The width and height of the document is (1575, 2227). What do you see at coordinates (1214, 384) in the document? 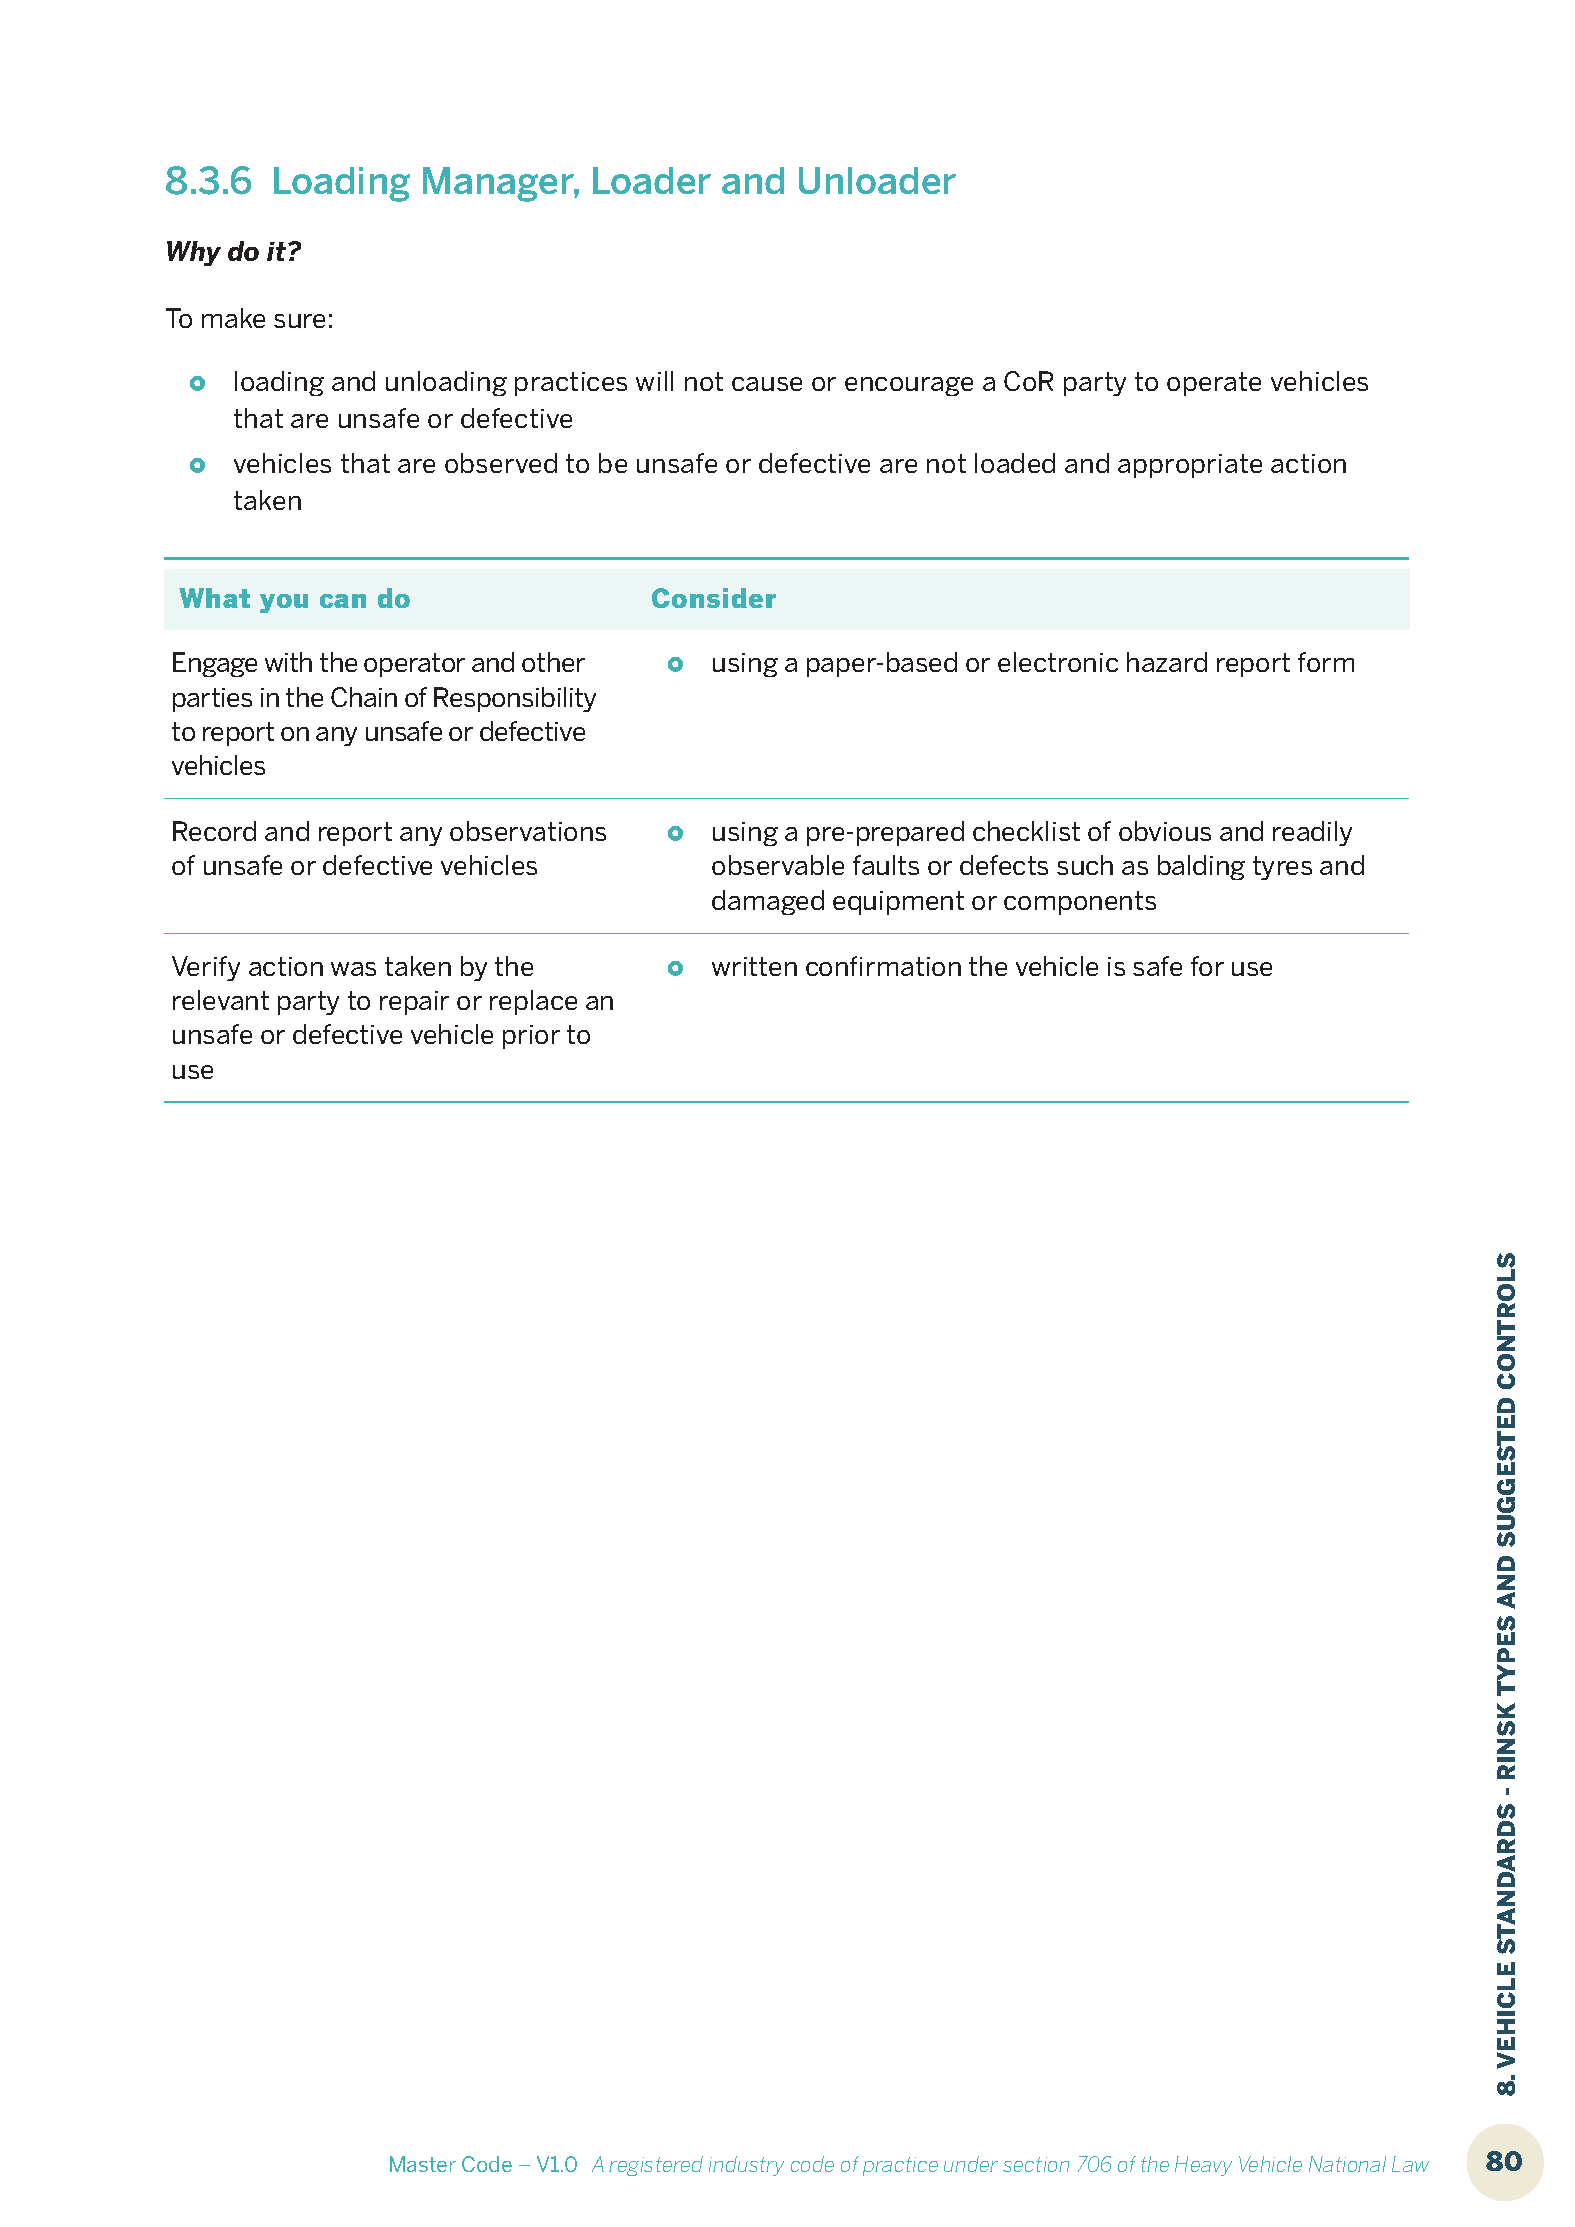
I see `operate` at bounding box center [1214, 384].
